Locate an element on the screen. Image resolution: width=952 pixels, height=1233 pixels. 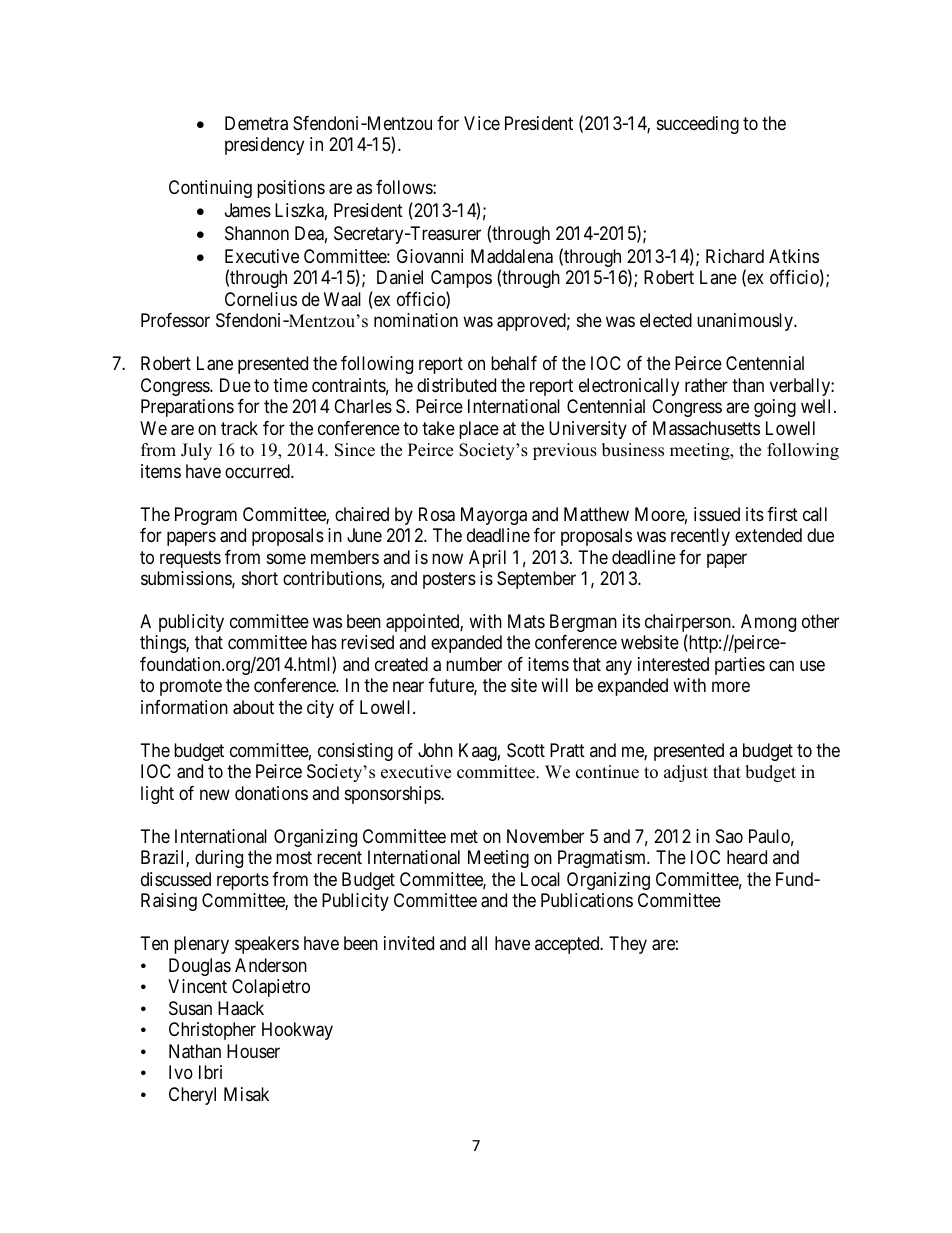
Scott is located at coordinates (526, 750).
